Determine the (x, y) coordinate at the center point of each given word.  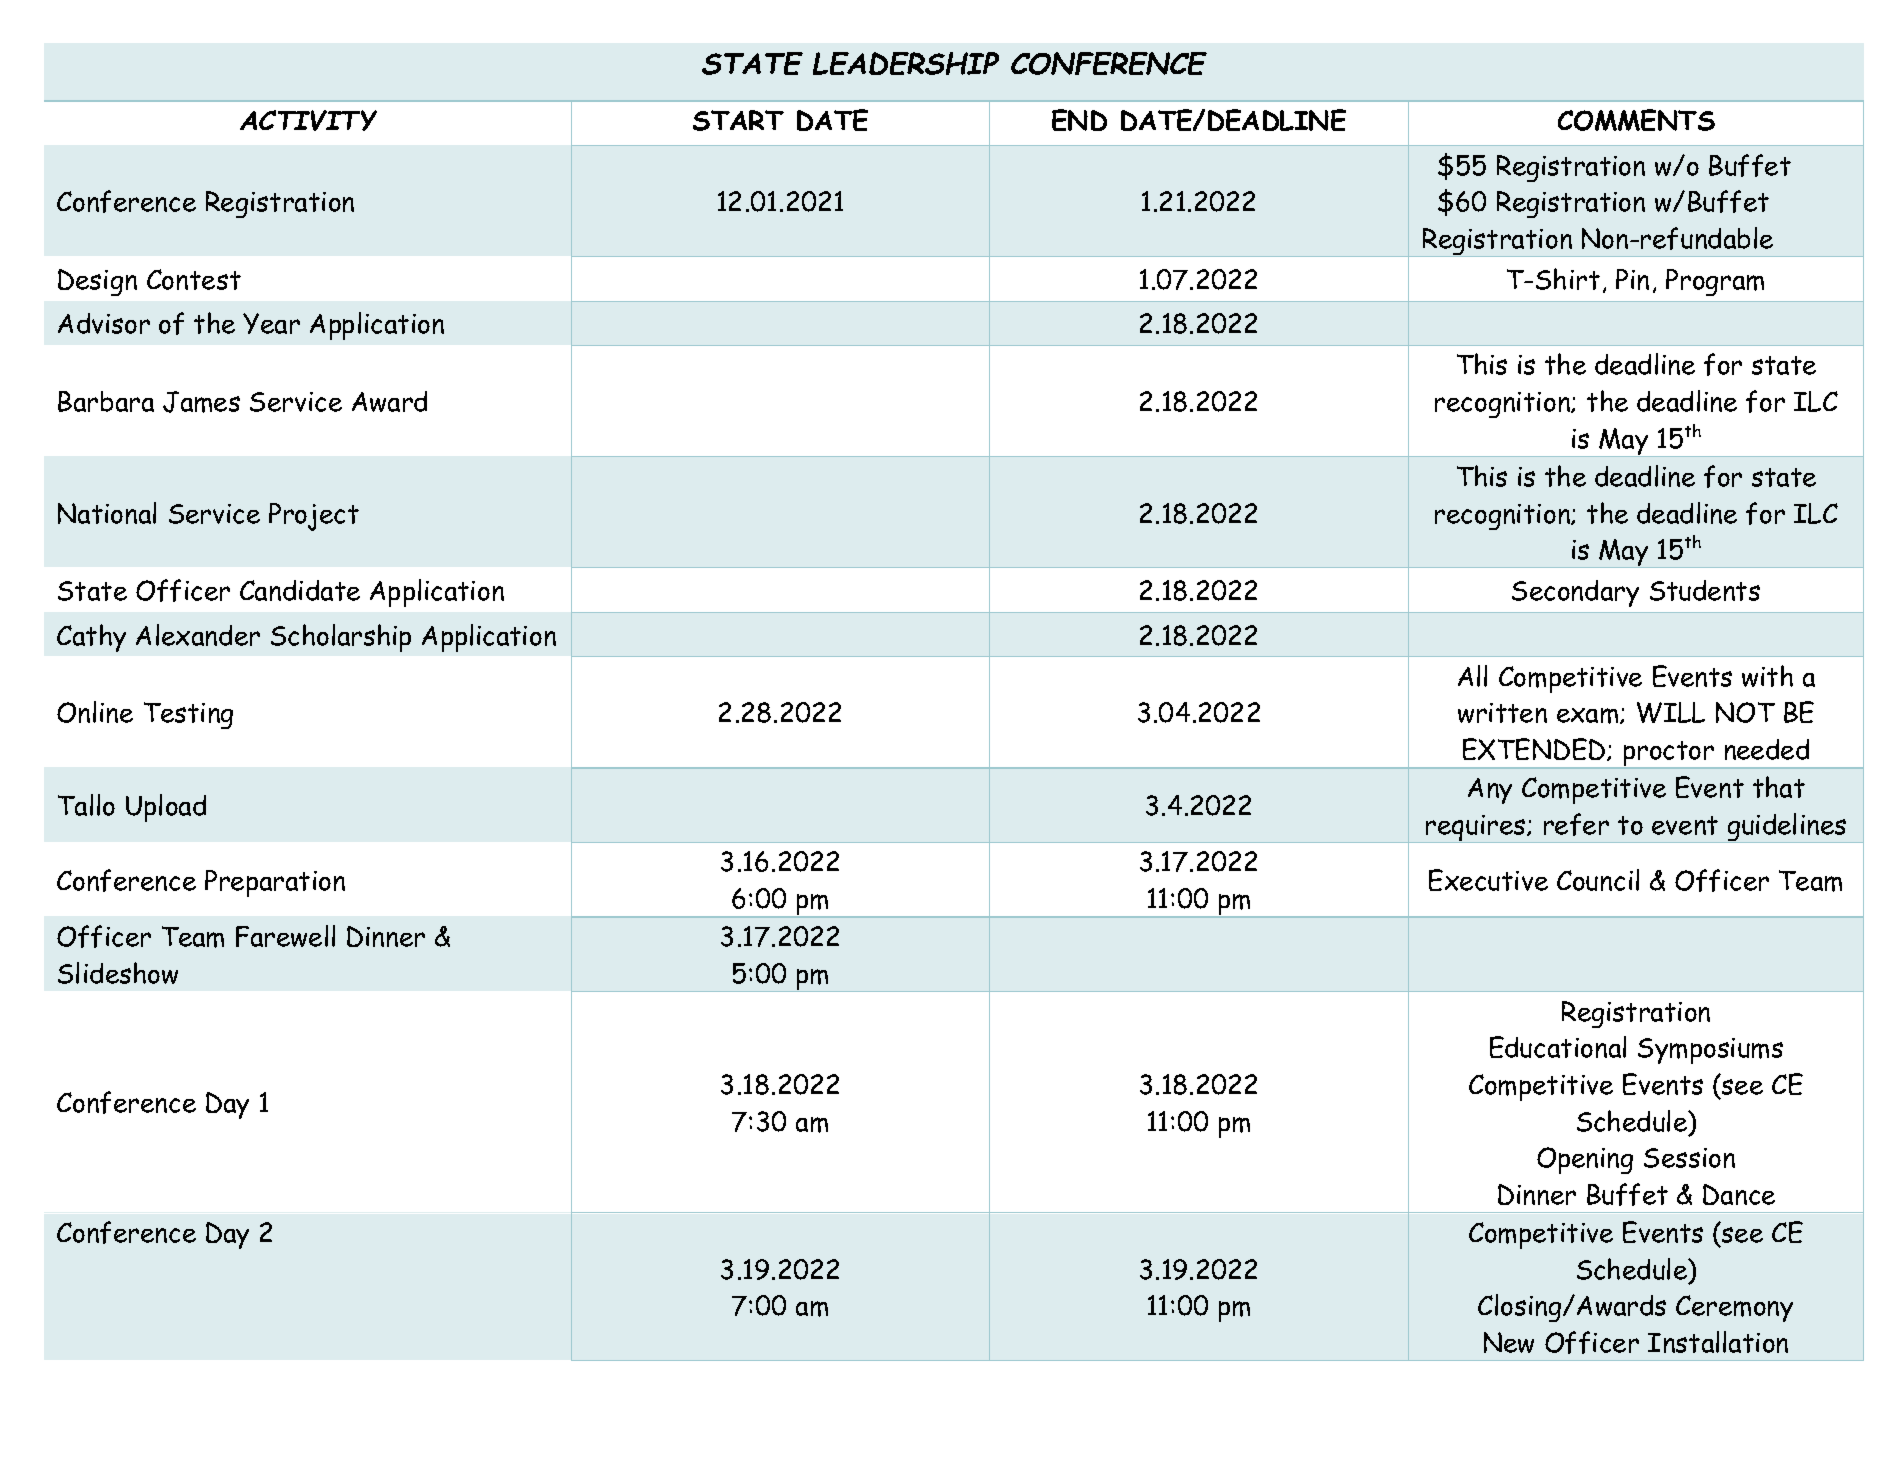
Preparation (275, 883)
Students (1705, 590)
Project (314, 517)
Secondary (1575, 593)
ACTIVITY (308, 120)
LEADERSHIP (906, 63)
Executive (1488, 880)
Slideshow (118, 973)
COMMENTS (1636, 120)
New (1509, 1342)
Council (1598, 880)
